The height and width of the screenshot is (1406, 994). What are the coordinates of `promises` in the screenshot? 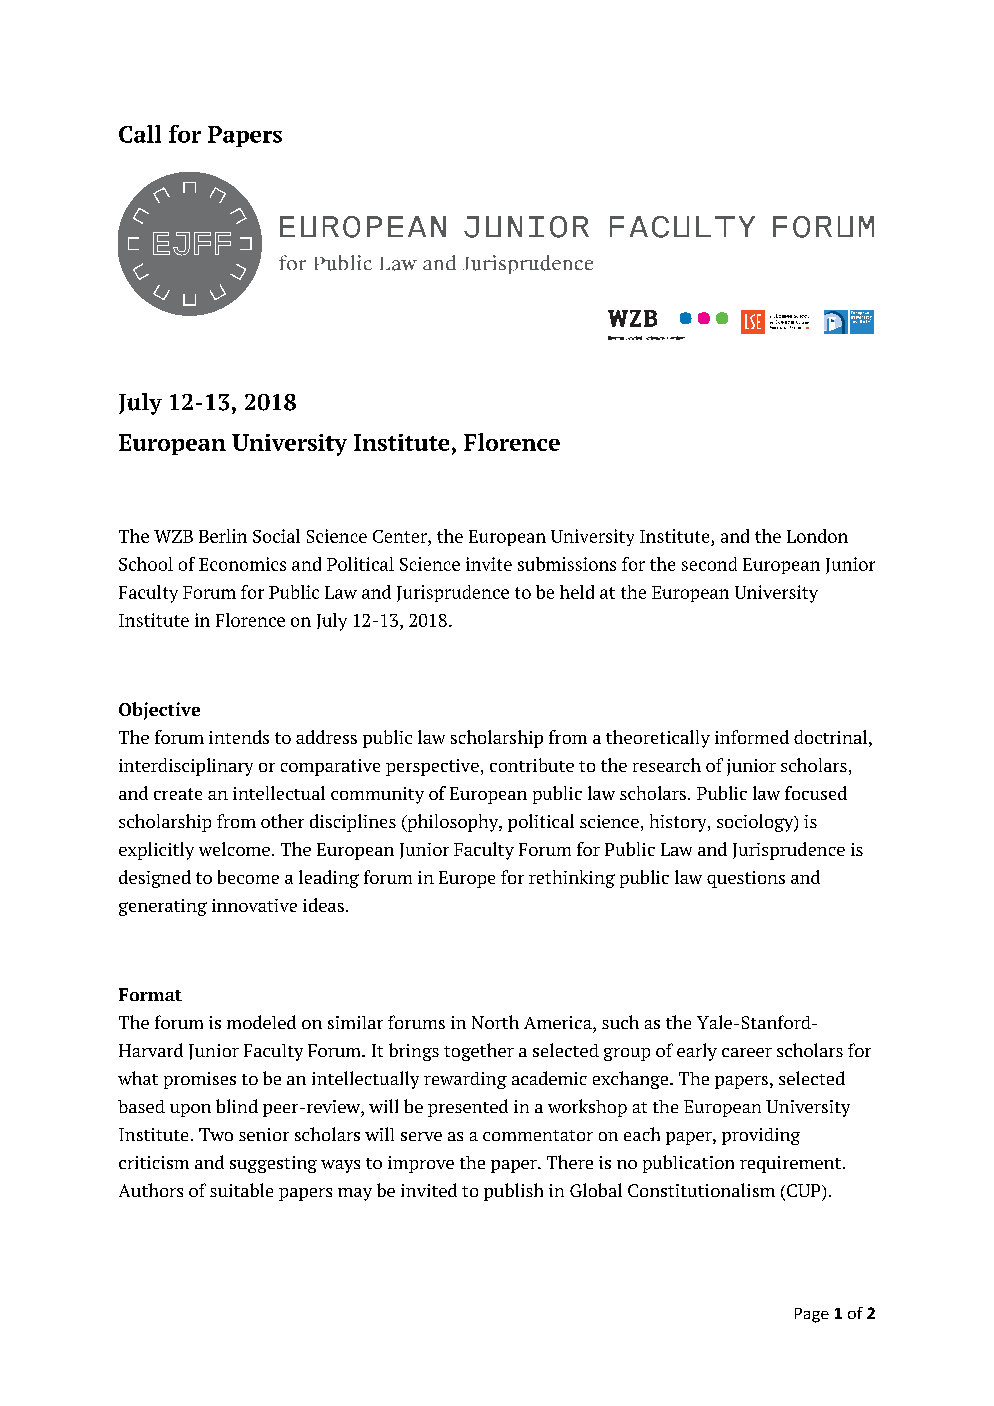 It's located at (200, 1080).
